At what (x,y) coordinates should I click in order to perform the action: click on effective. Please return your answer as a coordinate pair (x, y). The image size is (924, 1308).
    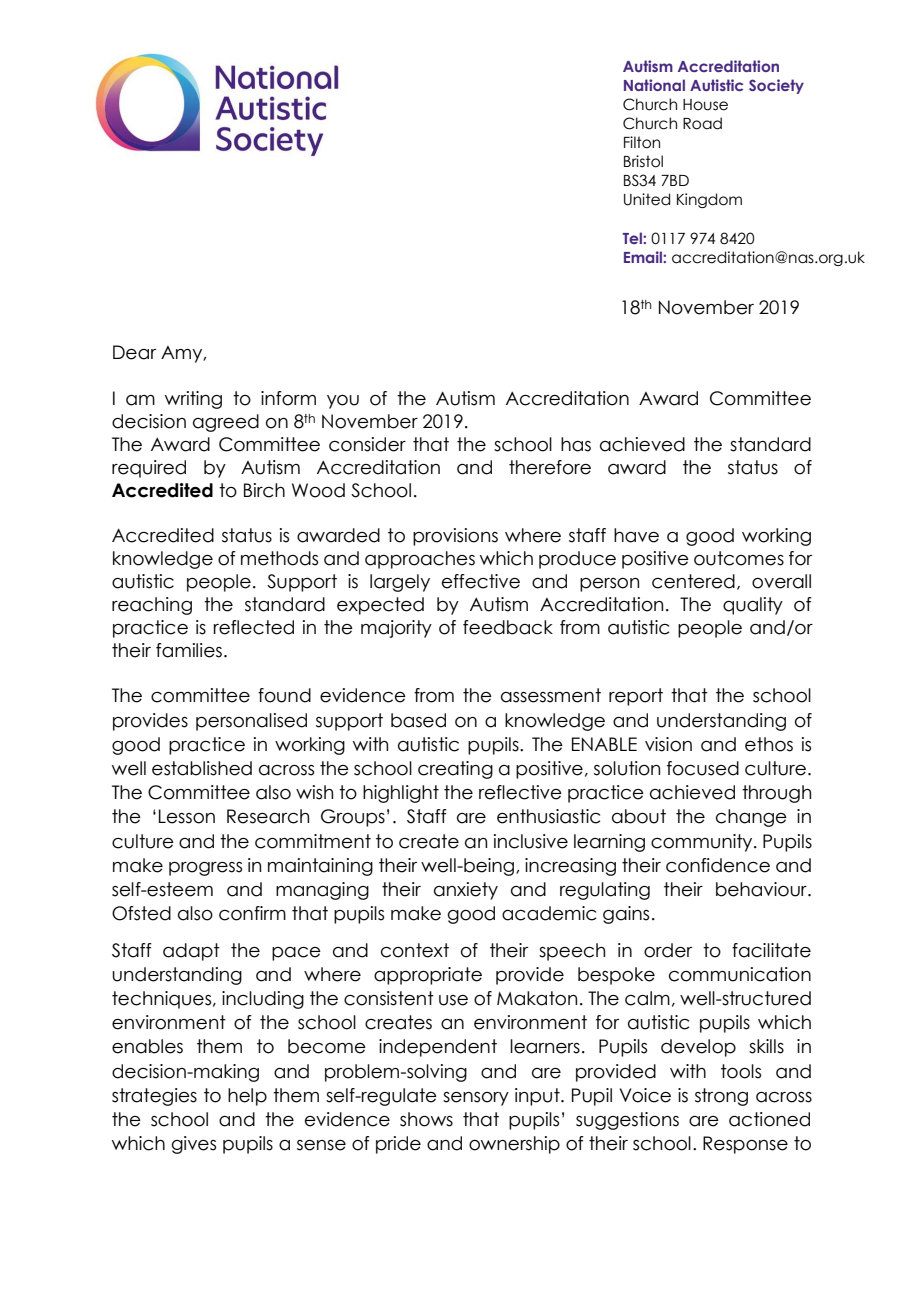
    Looking at the image, I should click on (481, 581).
